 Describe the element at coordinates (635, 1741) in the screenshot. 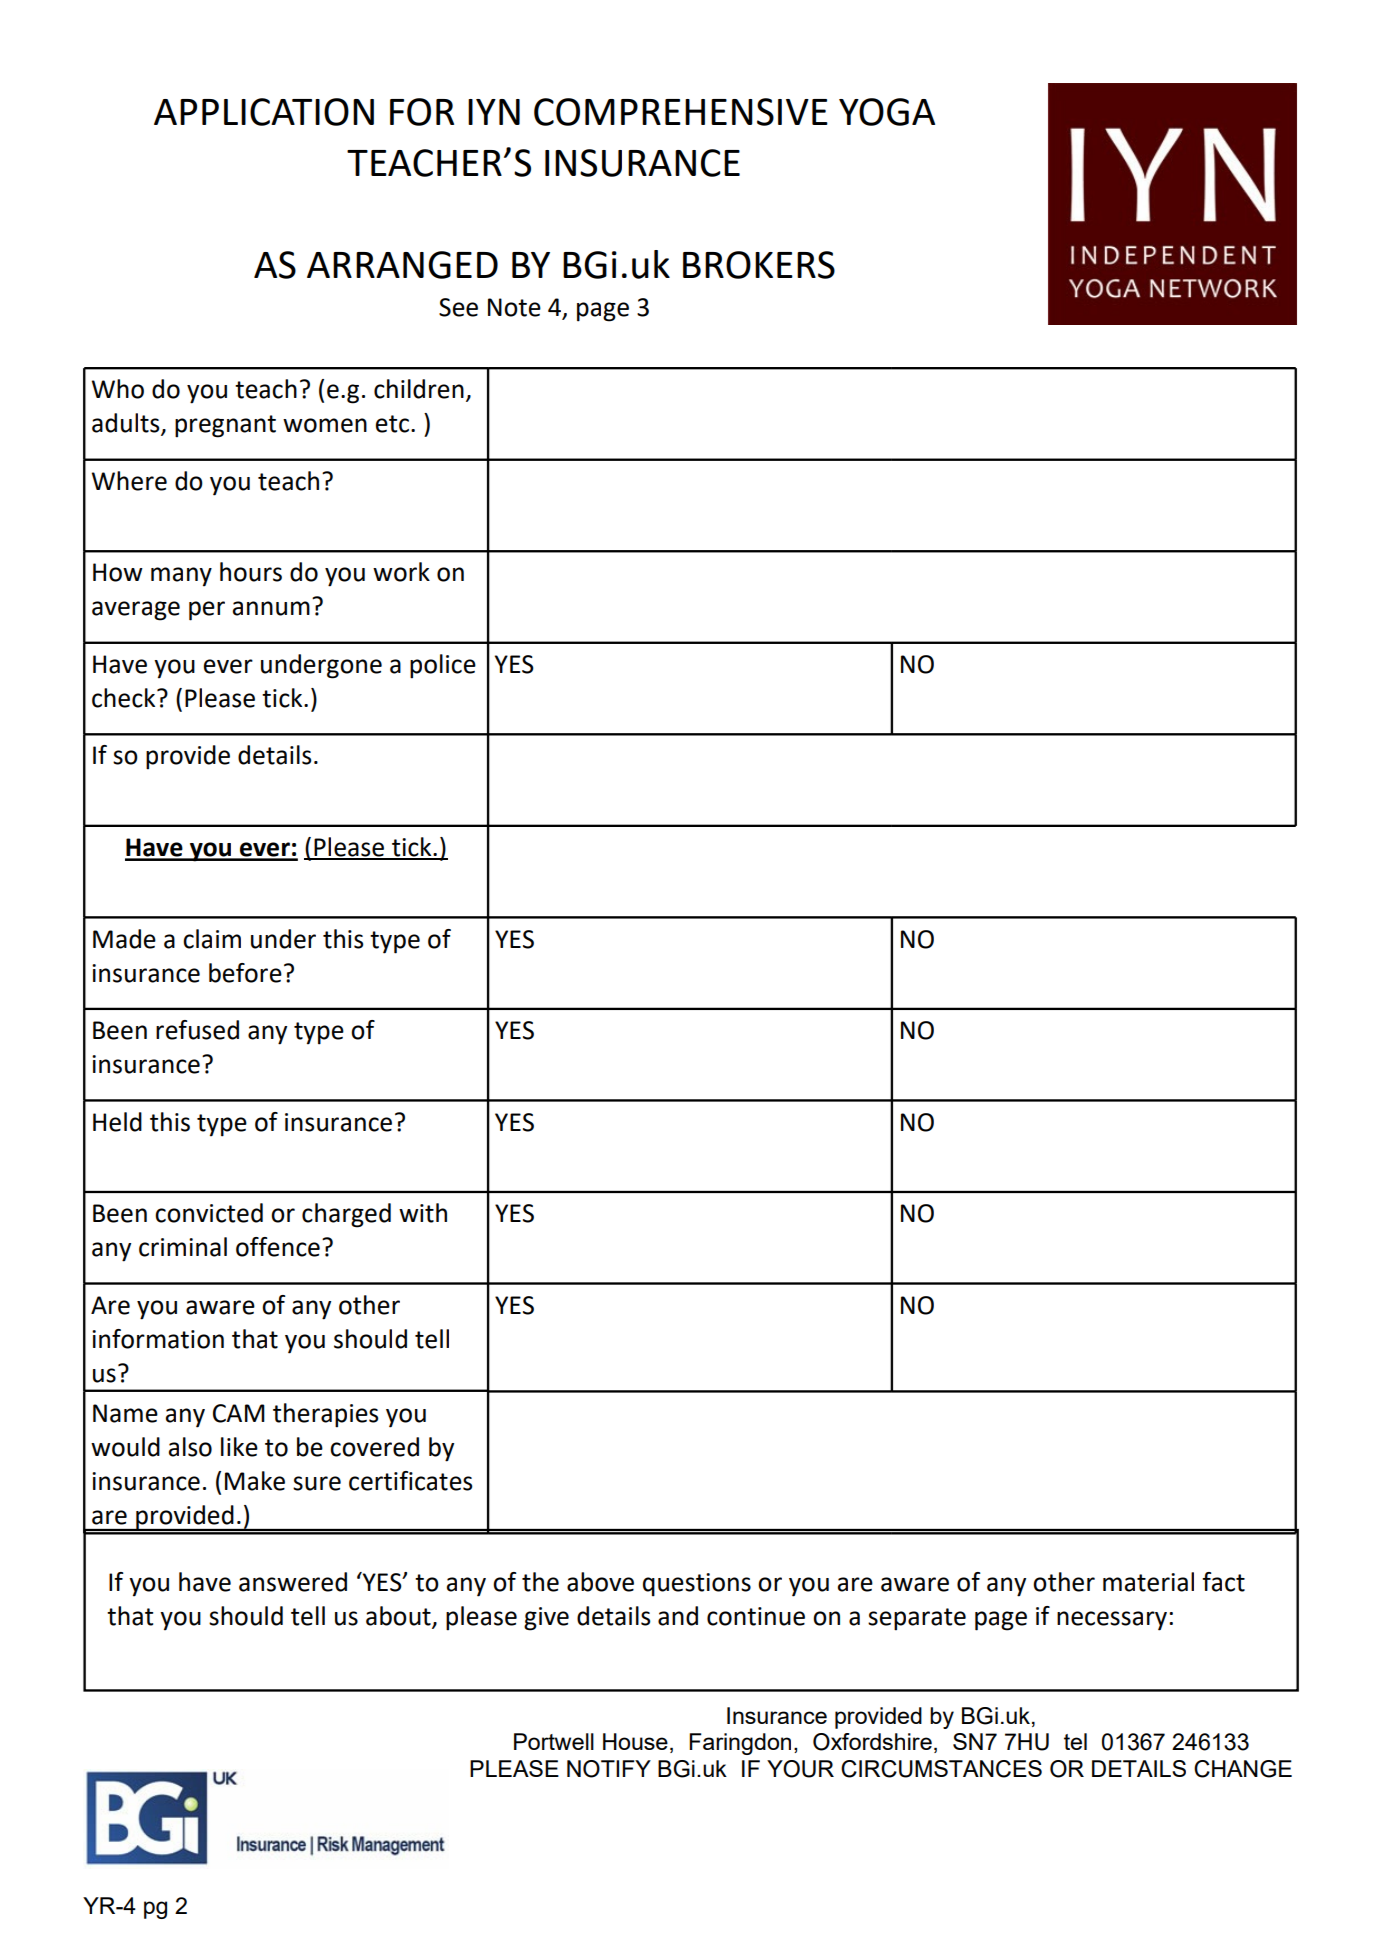

I see `House` at that location.
